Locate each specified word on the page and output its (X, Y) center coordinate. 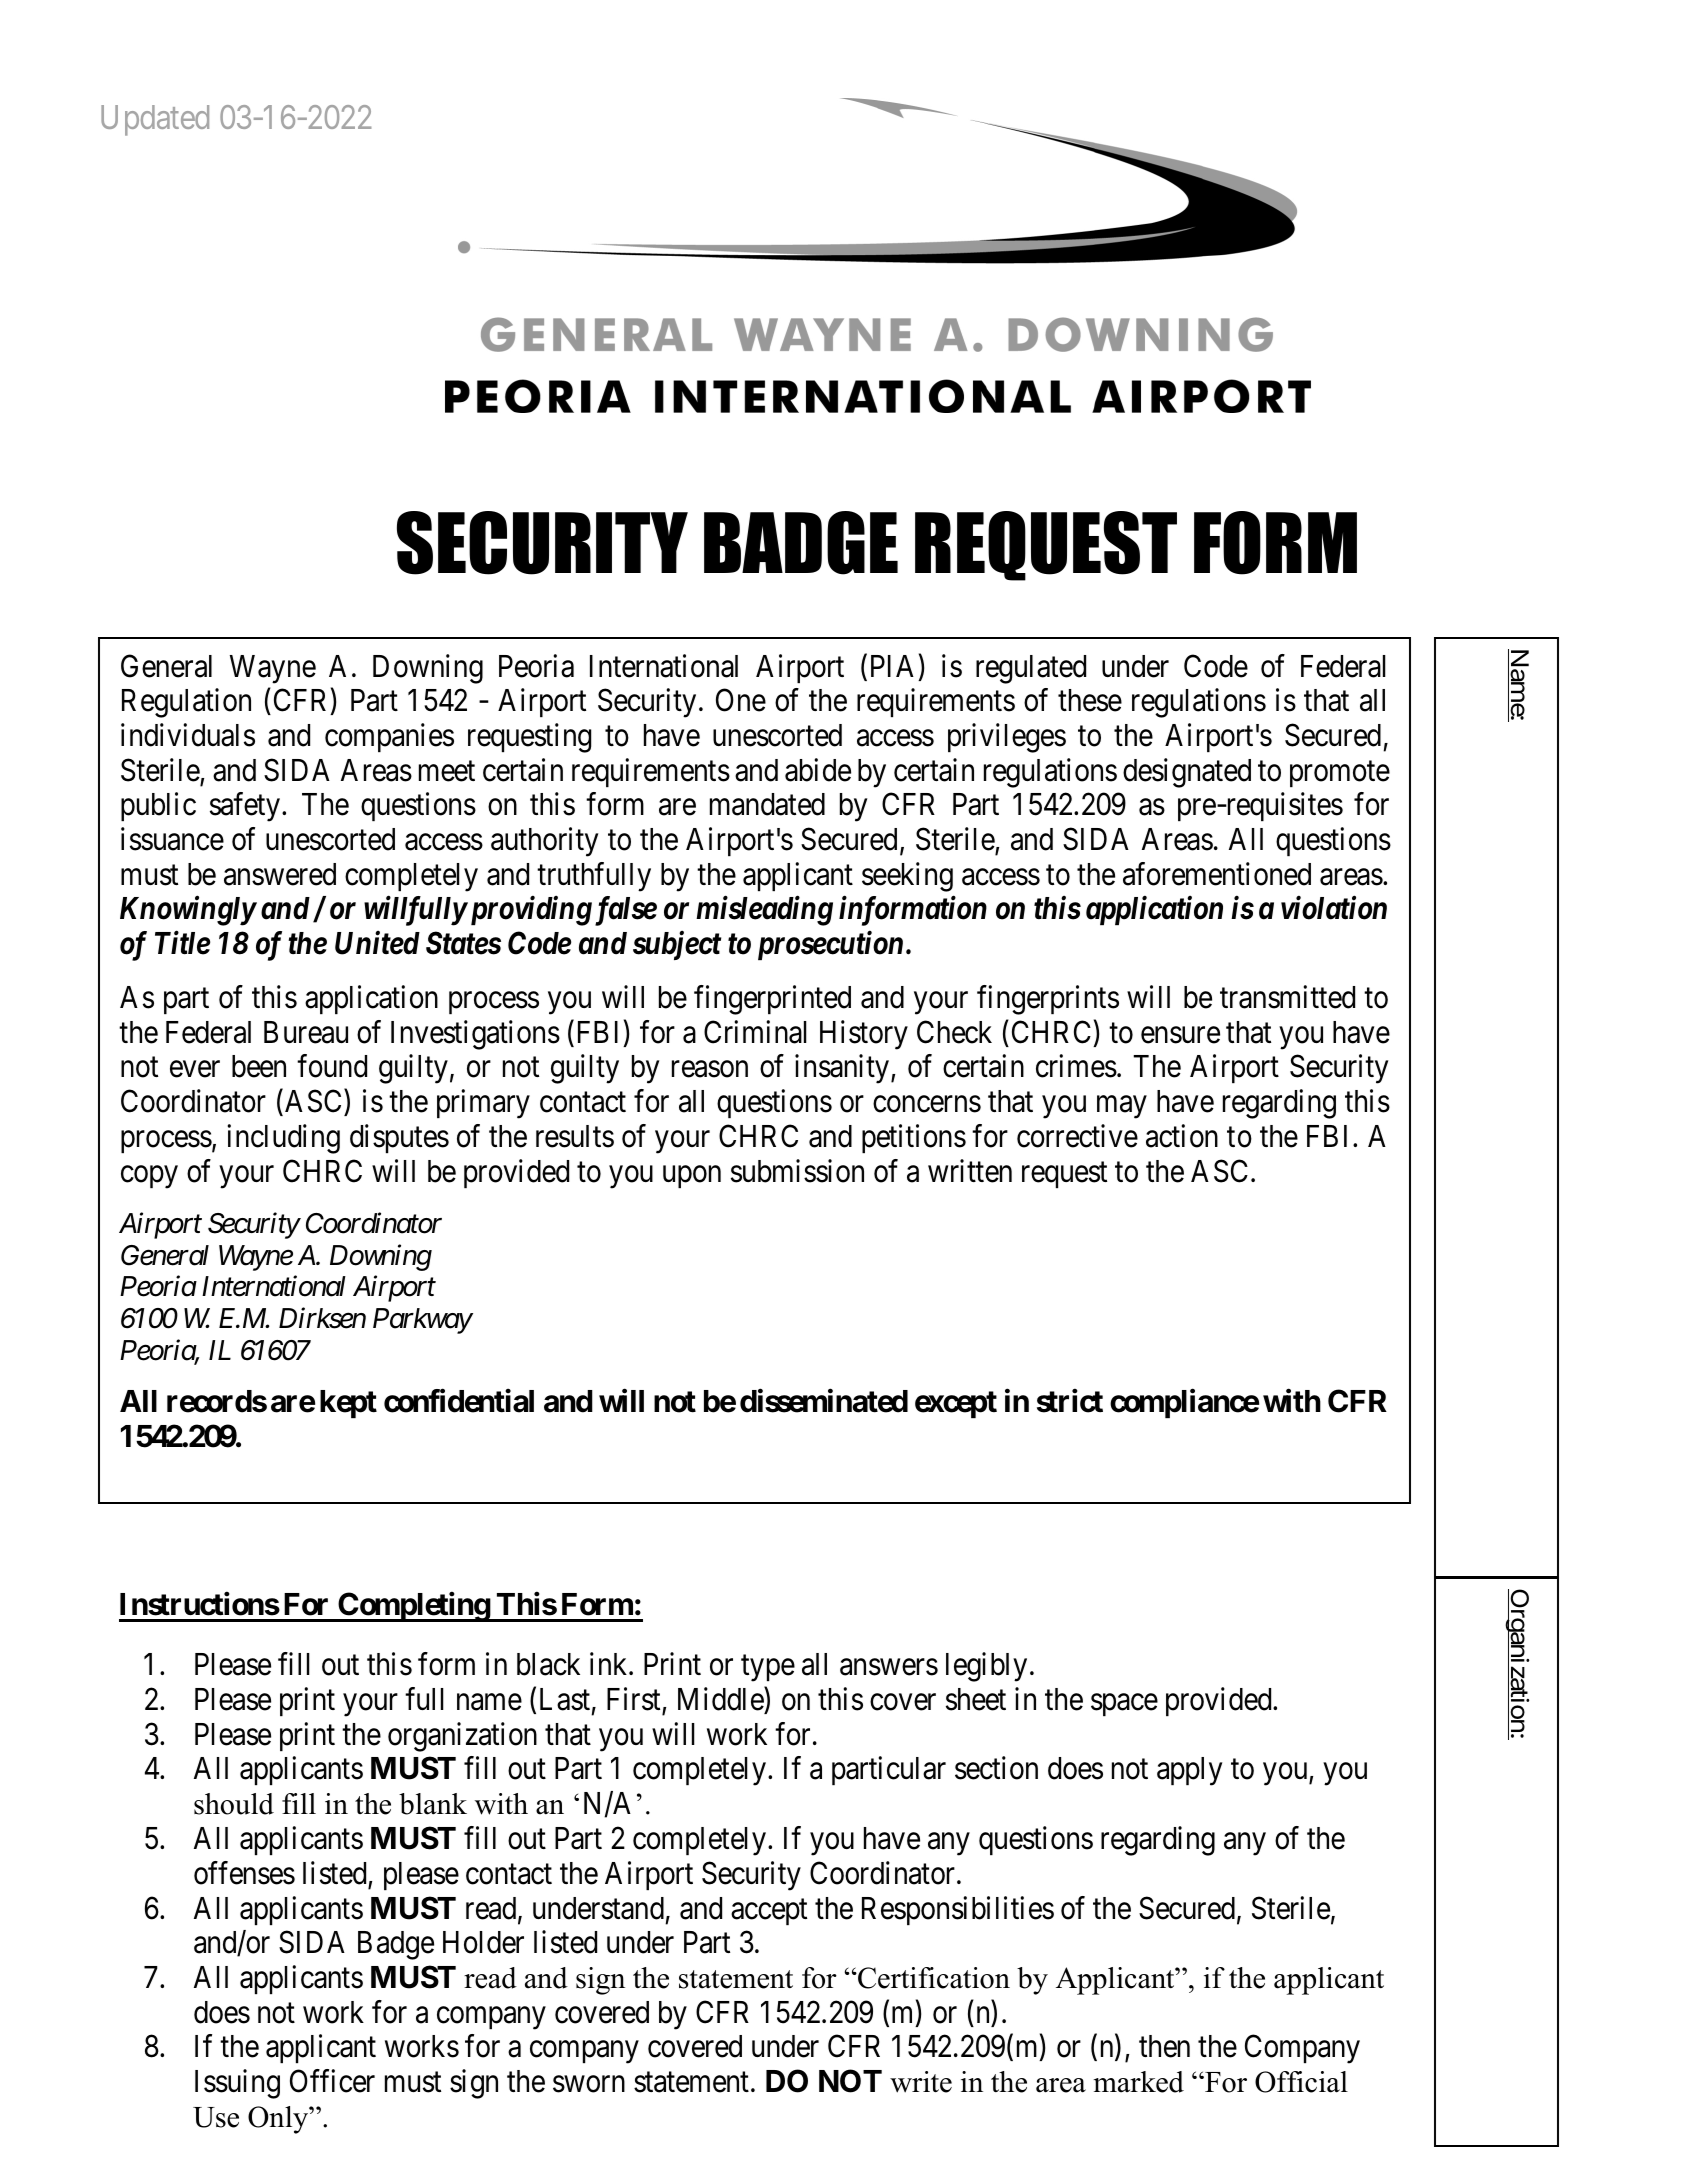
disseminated (824, 1401)
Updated (155, 120)
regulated (1031, 669)
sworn (589, 2084)
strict (1070, 1401)
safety (245, 807)
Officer (332, 2081)
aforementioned (1217, 874)
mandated (767, 804)
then (1164, 2046)
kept (348, 1404)
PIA (892, 666)
